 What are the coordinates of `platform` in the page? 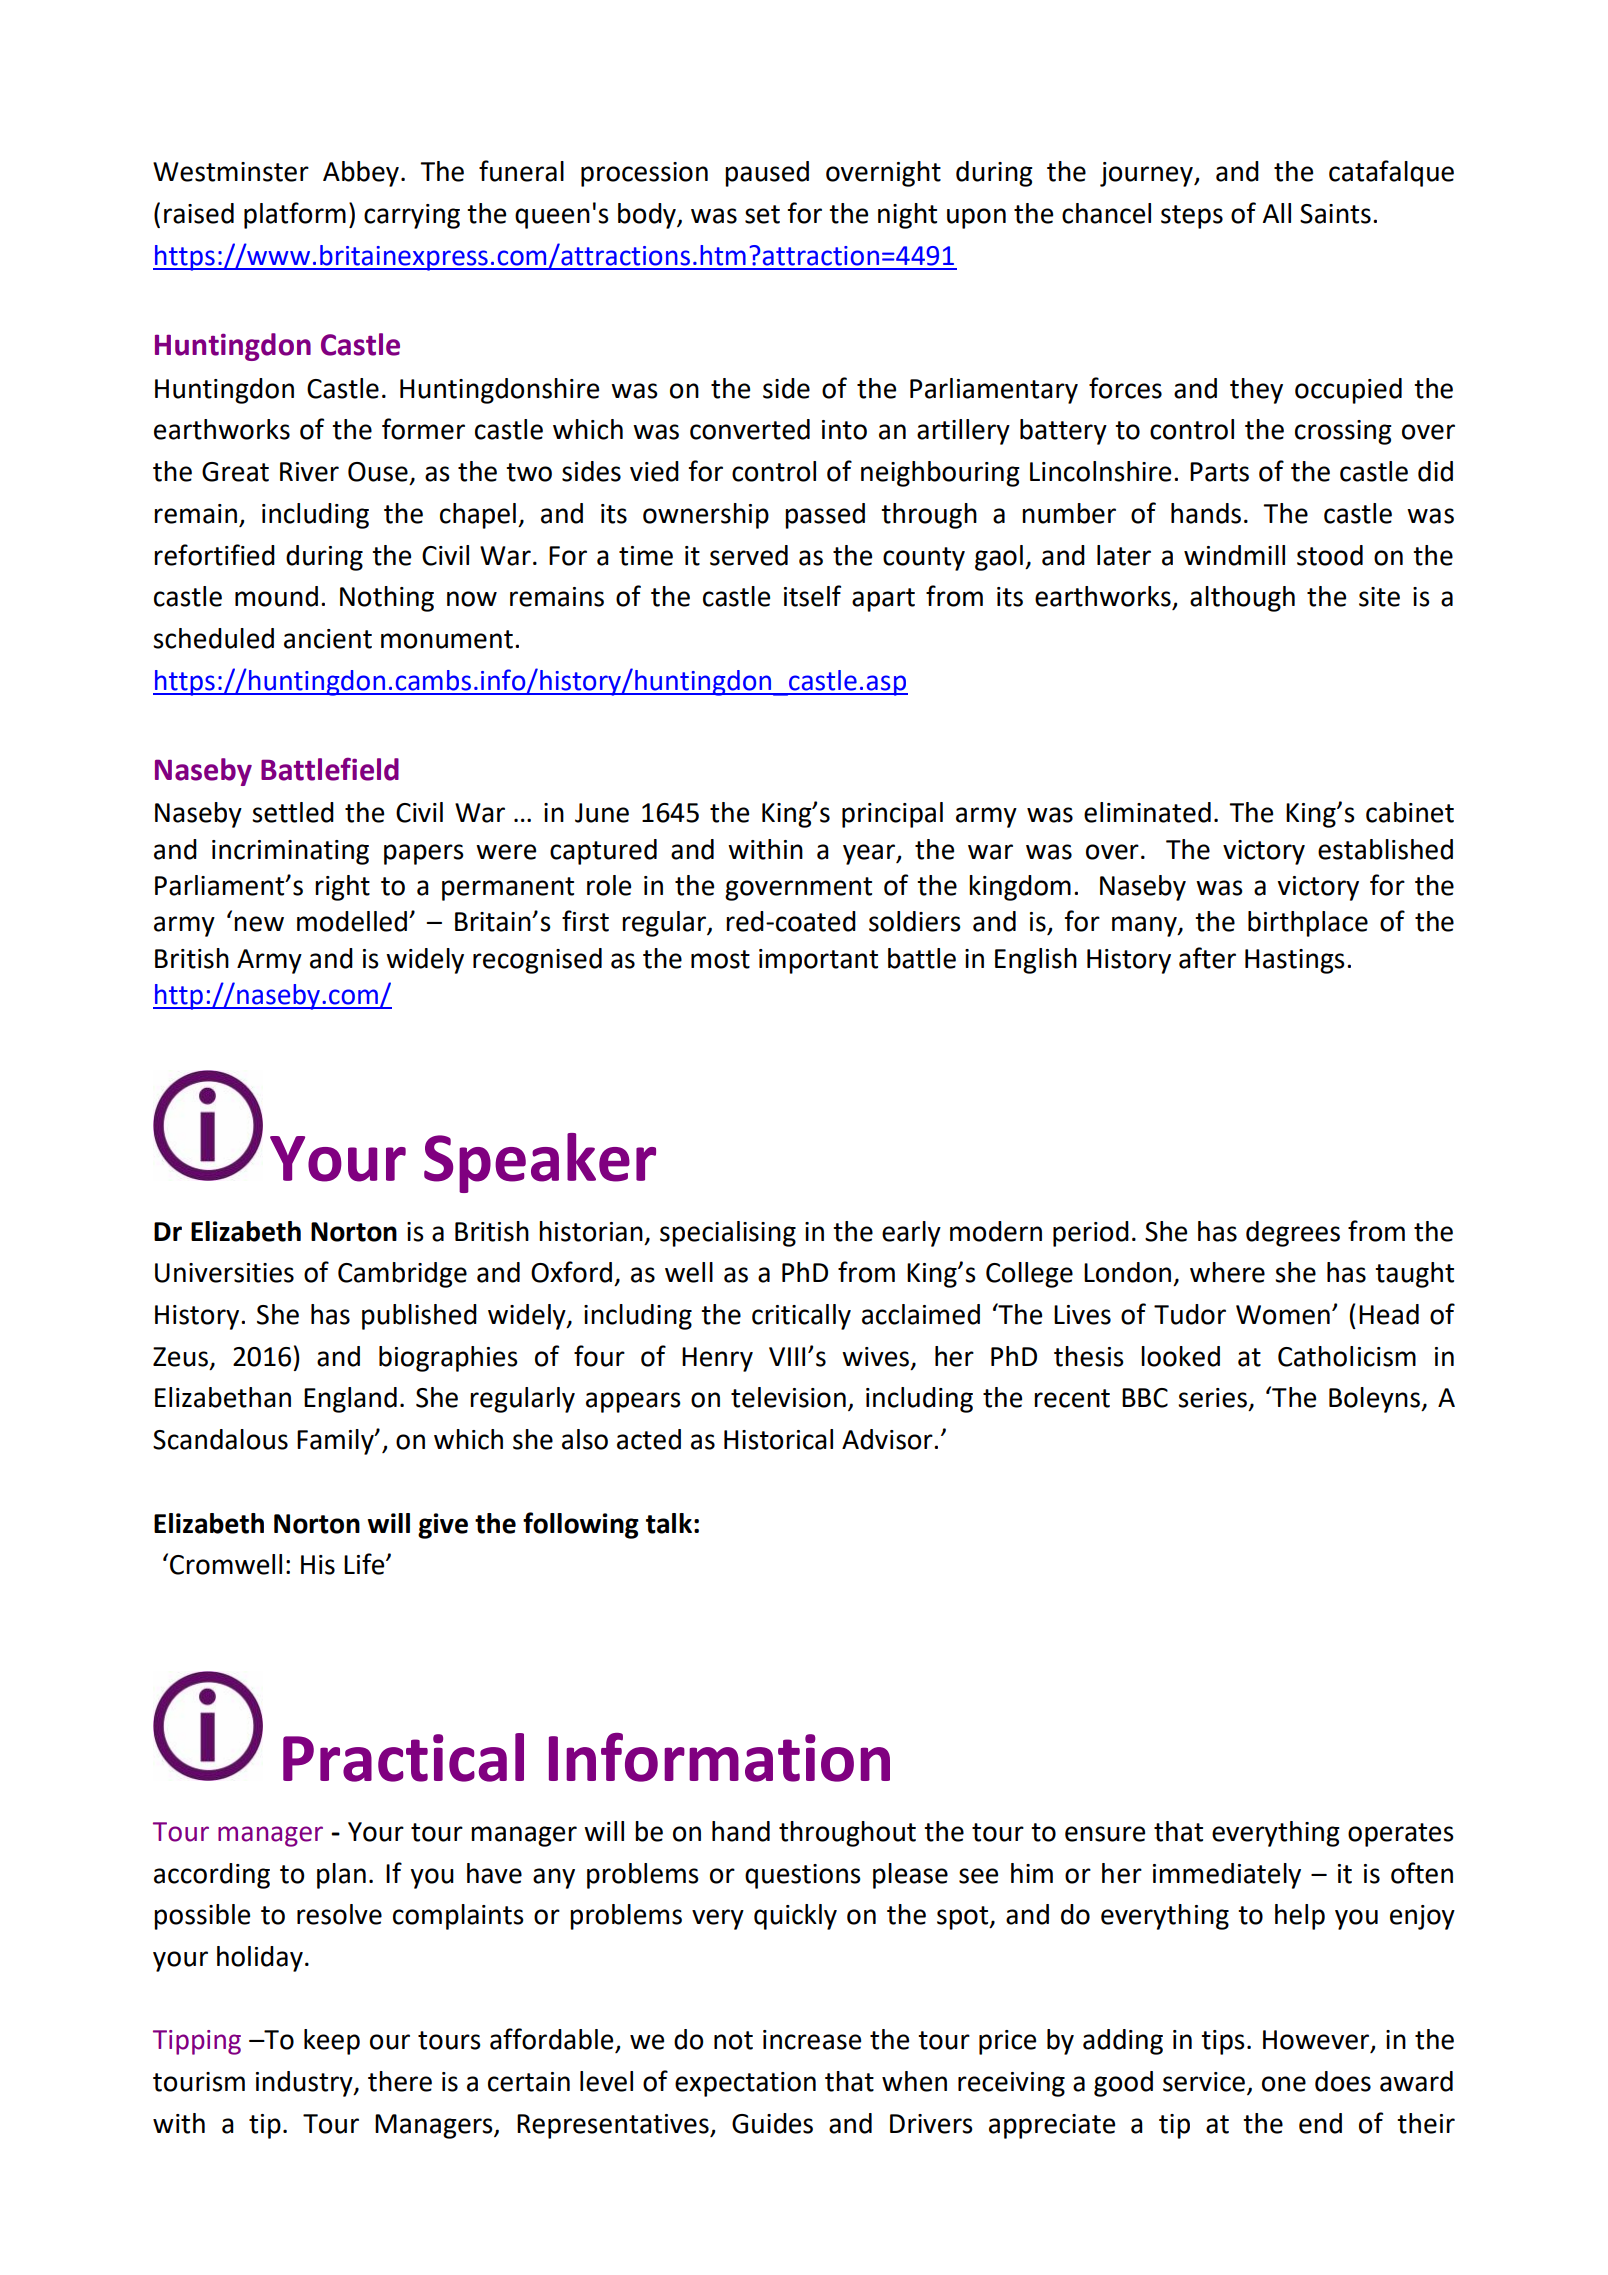 It's located at (295, 215).
